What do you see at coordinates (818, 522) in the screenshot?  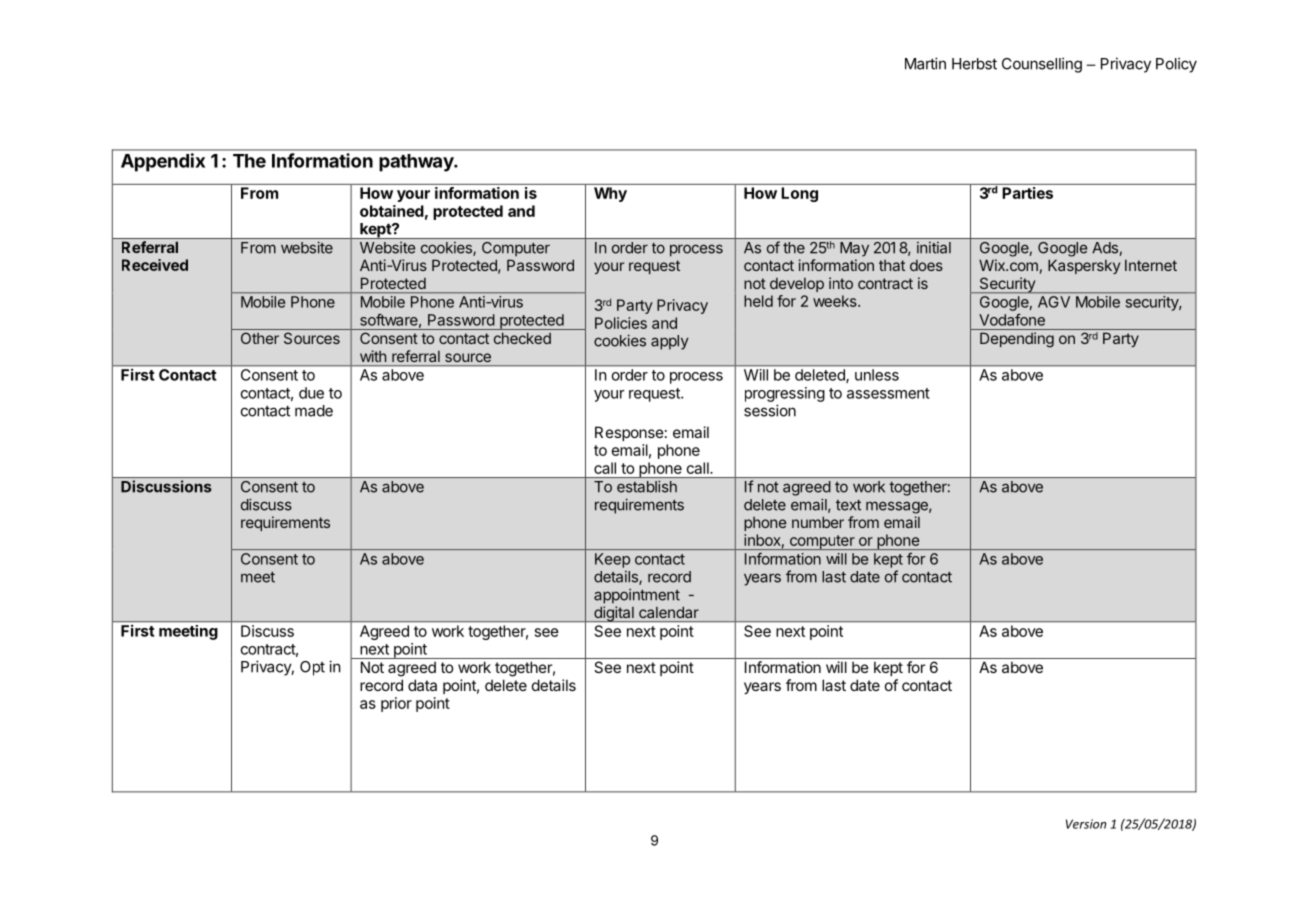 I see `number` at bounding box center [818, 522].
